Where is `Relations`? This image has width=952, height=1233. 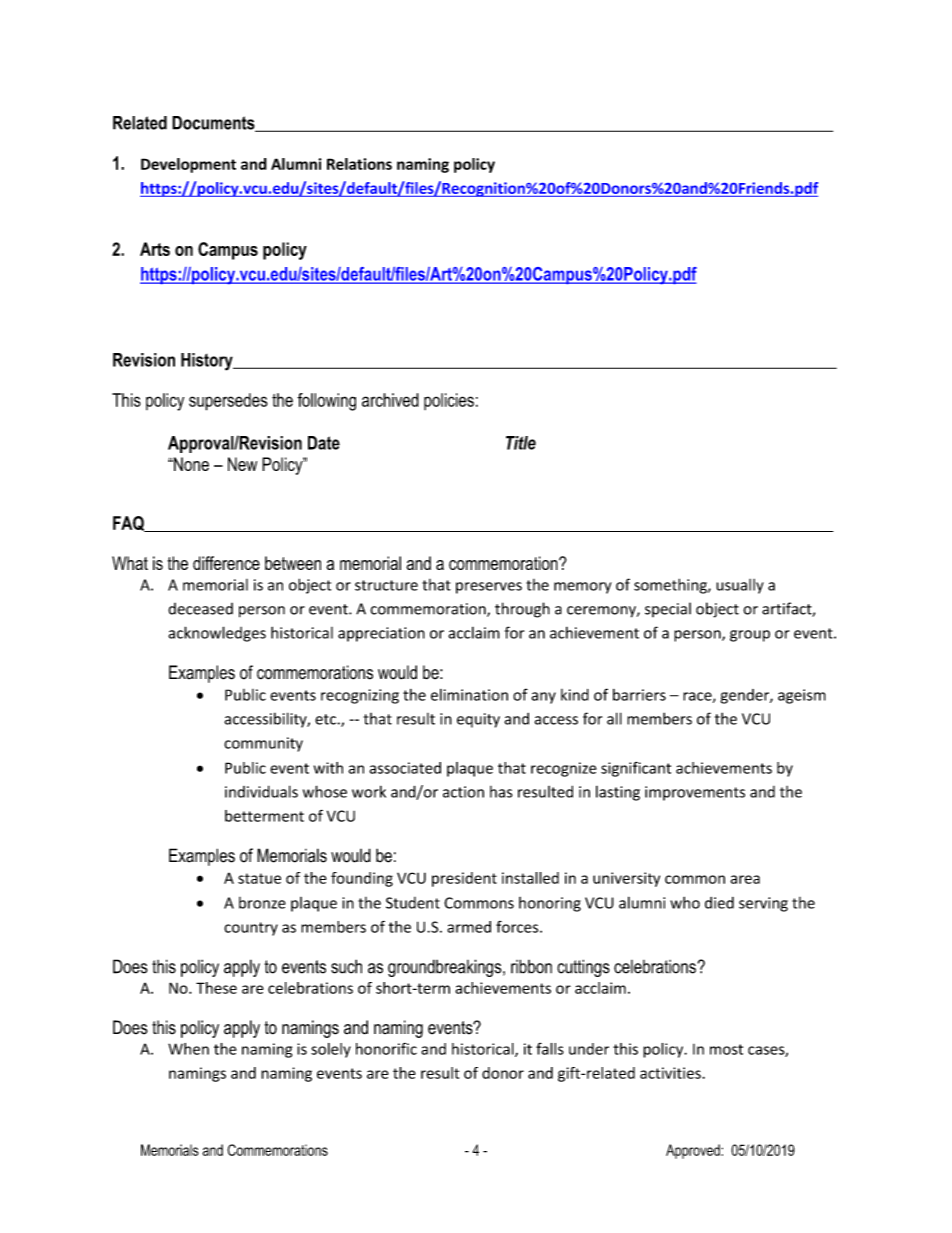
Relations is located at coordinates (359, 164).
